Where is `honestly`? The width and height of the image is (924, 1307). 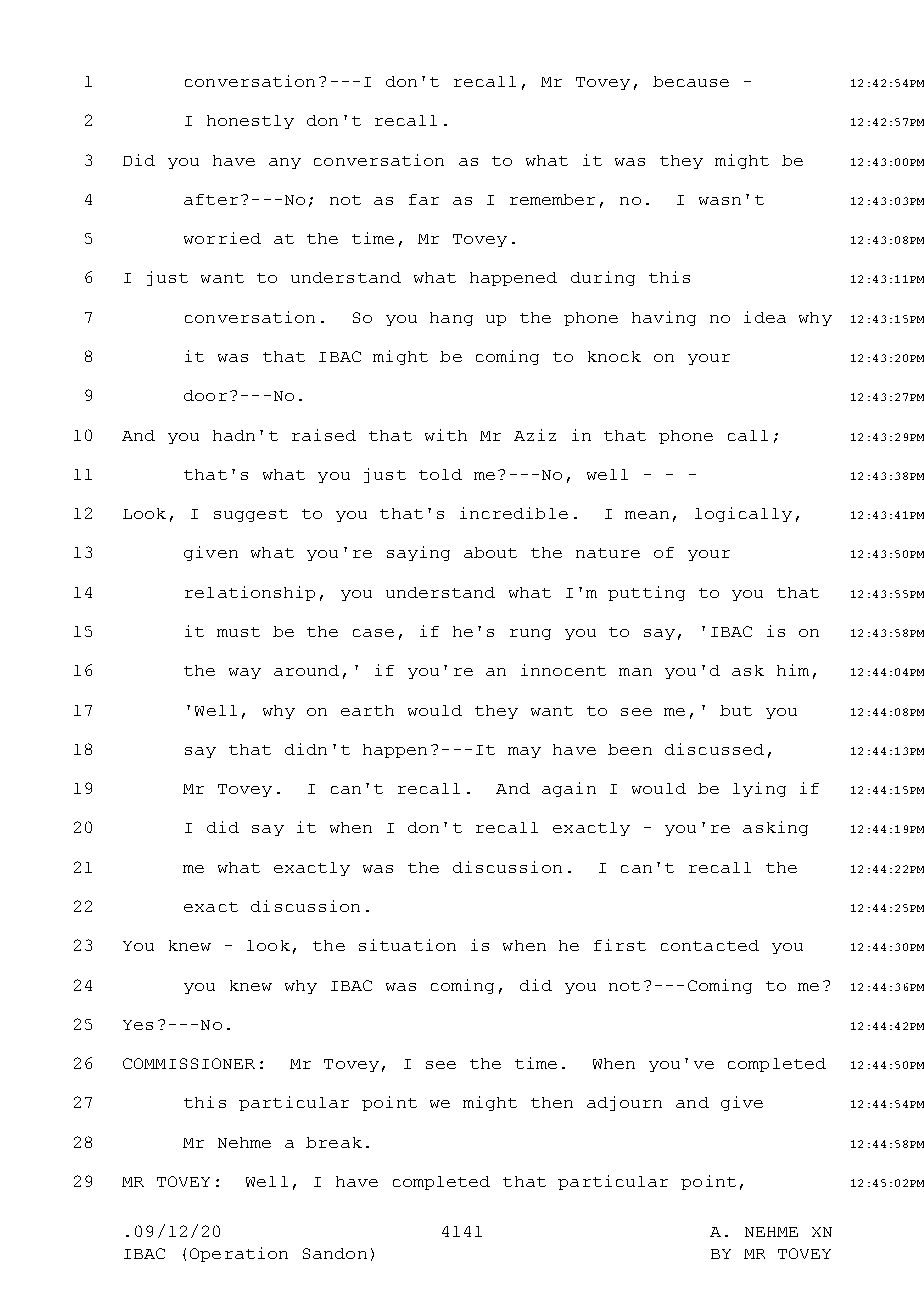
honestly is located at coordinates (250, 122).
